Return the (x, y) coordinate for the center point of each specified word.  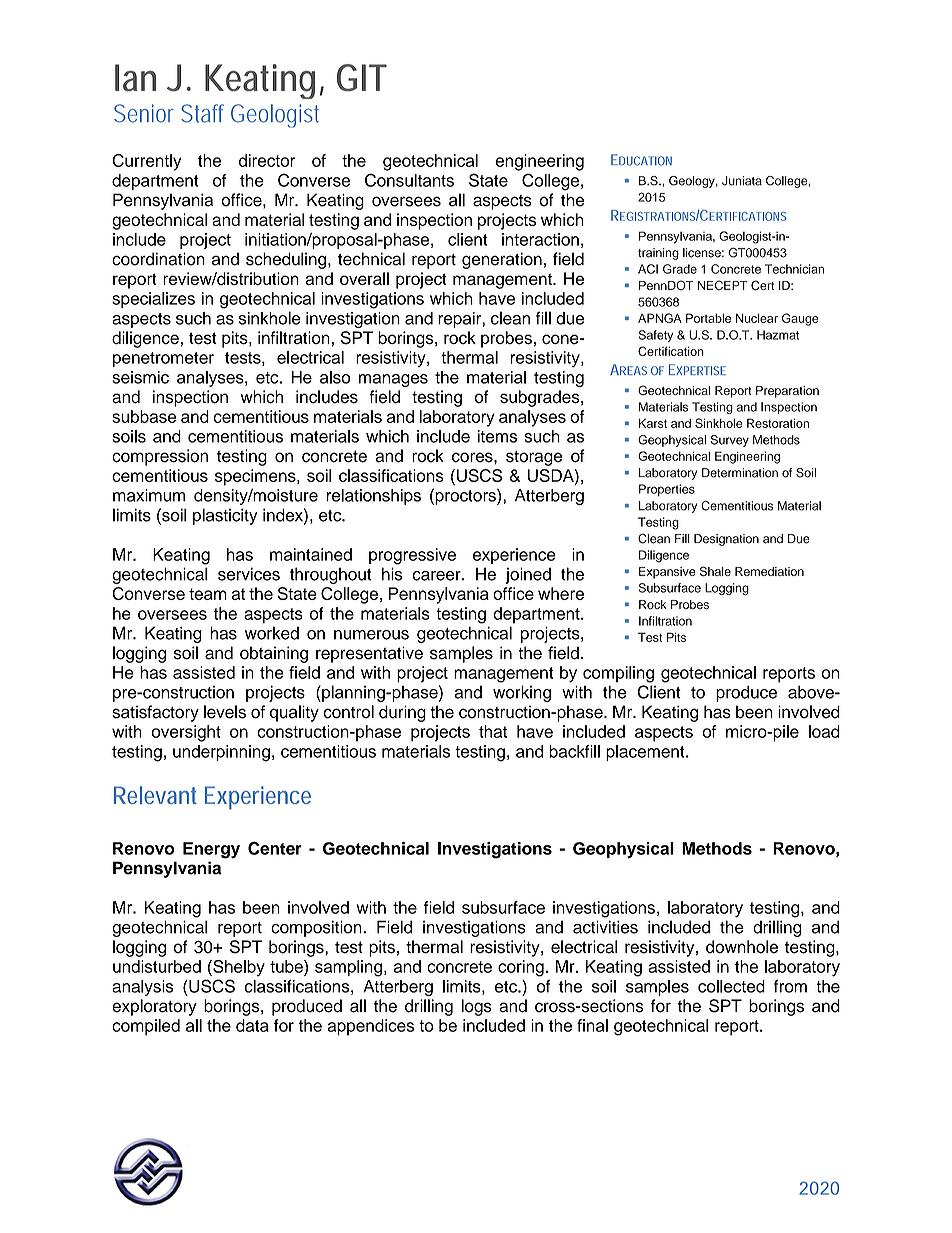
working (522, 693)
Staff (202, 113)
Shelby (238, 968)
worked (272, 633)
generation (502, 260)
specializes (153, 300)
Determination (740, 473)
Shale (715, 571)
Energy (211, 850)
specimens (256, 477)
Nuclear (757, 318)
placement (646, 753)
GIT (361, 77)
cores (473, 457)
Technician (794, 269)
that (493, 731)
